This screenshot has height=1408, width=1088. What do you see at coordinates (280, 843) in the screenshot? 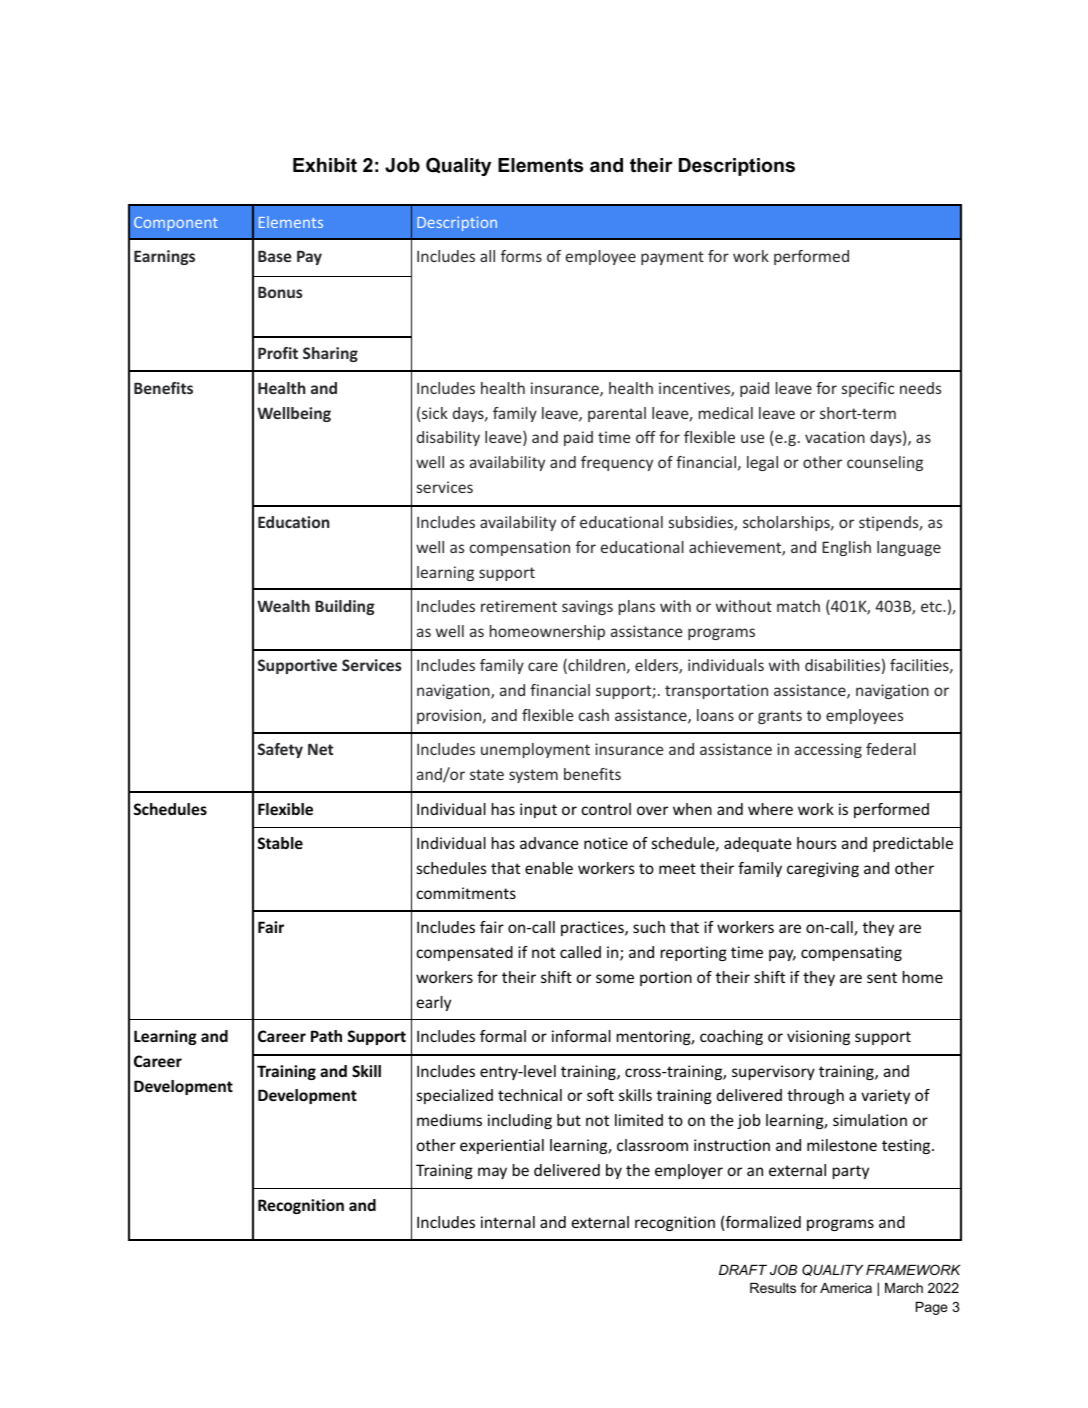
I see `Stable` at bounding box center [280, 843].
